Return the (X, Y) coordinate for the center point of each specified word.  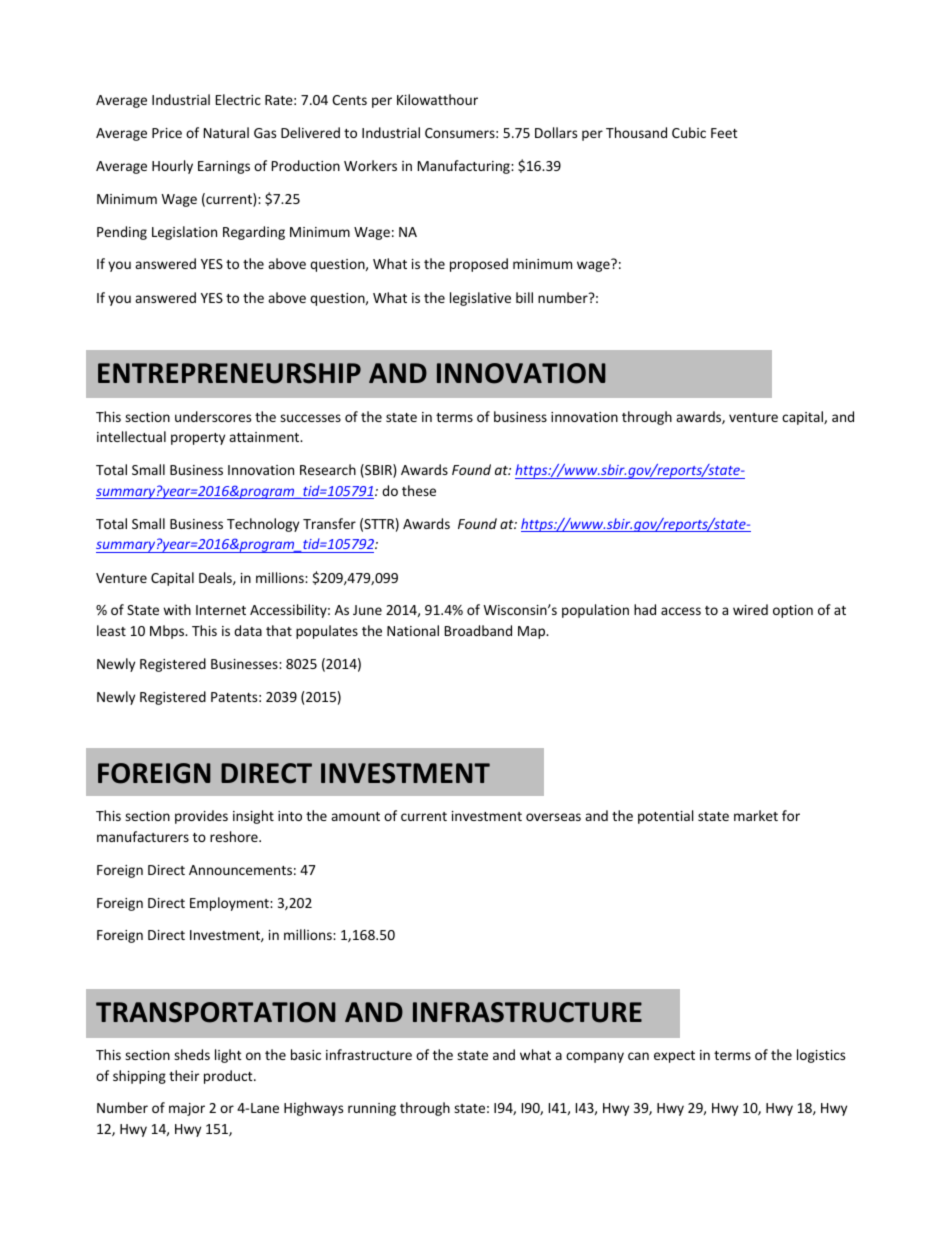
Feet (724, 133)
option (793, 611)
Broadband (478, 630)
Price (167, 133)
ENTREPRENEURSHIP (229, 373)
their (184, 1075)
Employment (230, 904)
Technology (263, 525)
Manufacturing (465, 167)
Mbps (168, 632)
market (756, 815)
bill (524, 297)
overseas (553, 817)
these (419, 490)
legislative (480, 299)
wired (750, 609)
